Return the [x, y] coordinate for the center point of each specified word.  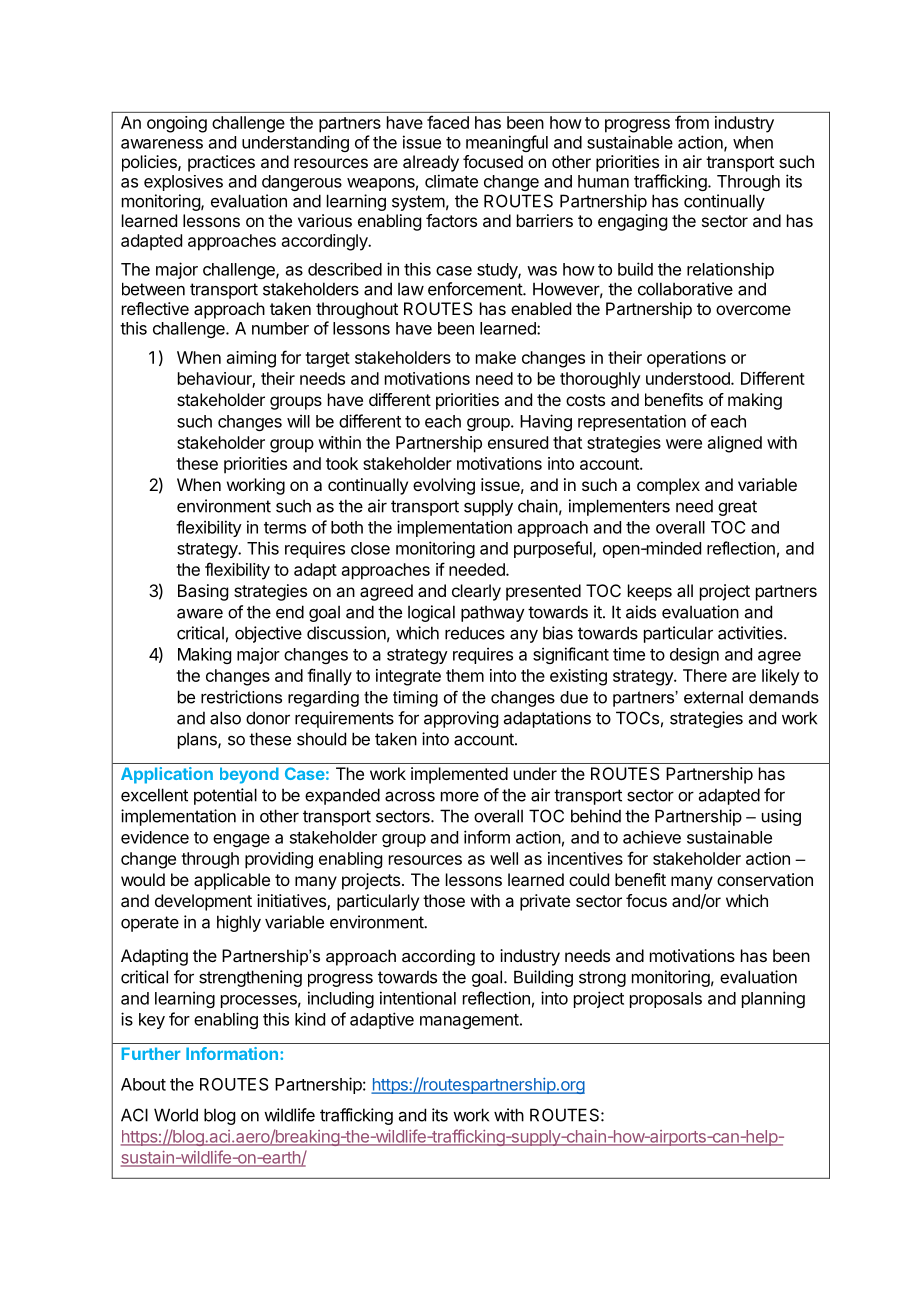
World [176, 1115]
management [469, 1021]
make [496, 357]
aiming [251, 359]
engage [241, 840]
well [504, 858]
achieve [652, 837]
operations [686, 359]
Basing [203, 592]
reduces [475, 633]
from [692, 122]
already [431, 163]
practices [221, 163]
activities [751, 633]
